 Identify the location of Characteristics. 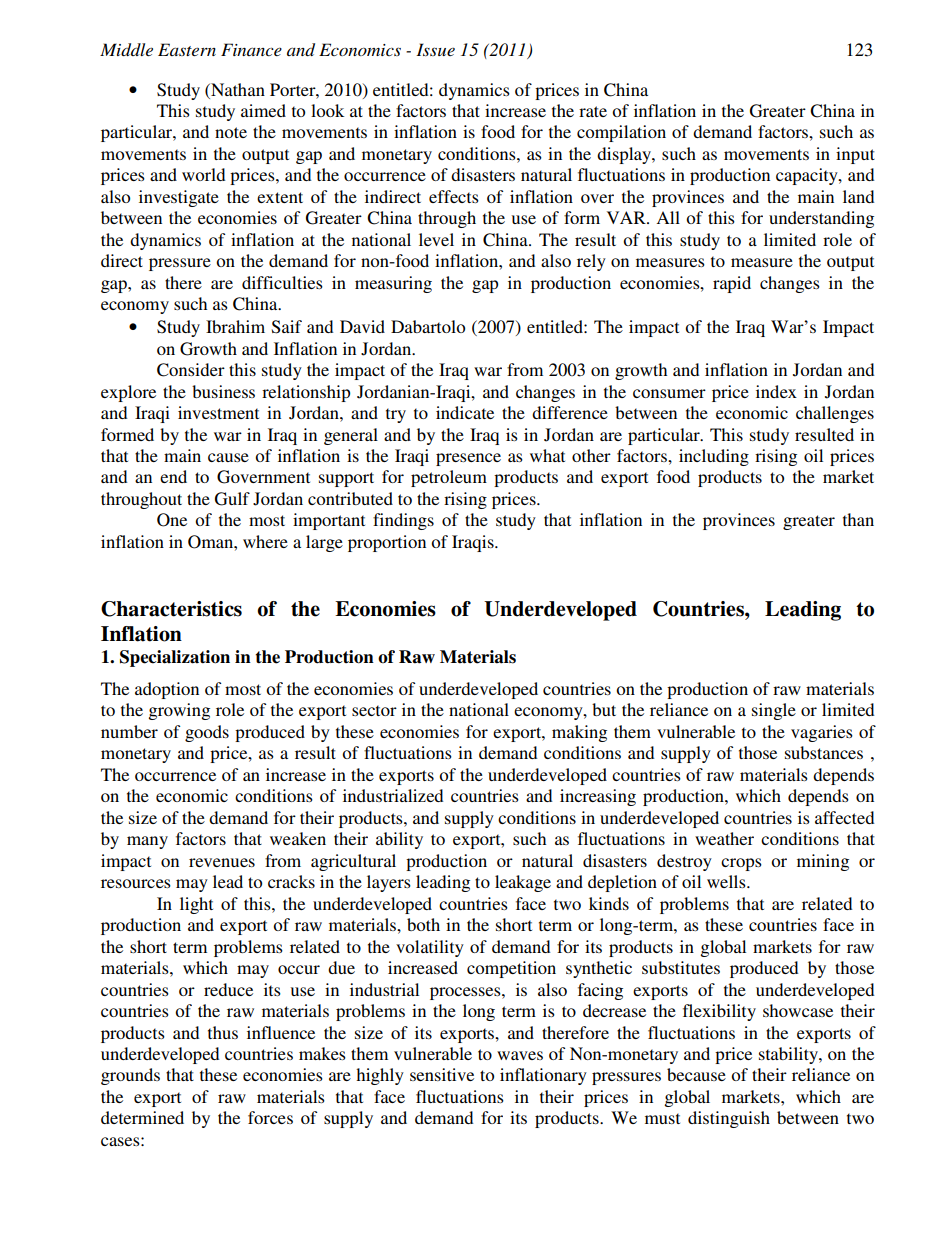
(171, 609).
